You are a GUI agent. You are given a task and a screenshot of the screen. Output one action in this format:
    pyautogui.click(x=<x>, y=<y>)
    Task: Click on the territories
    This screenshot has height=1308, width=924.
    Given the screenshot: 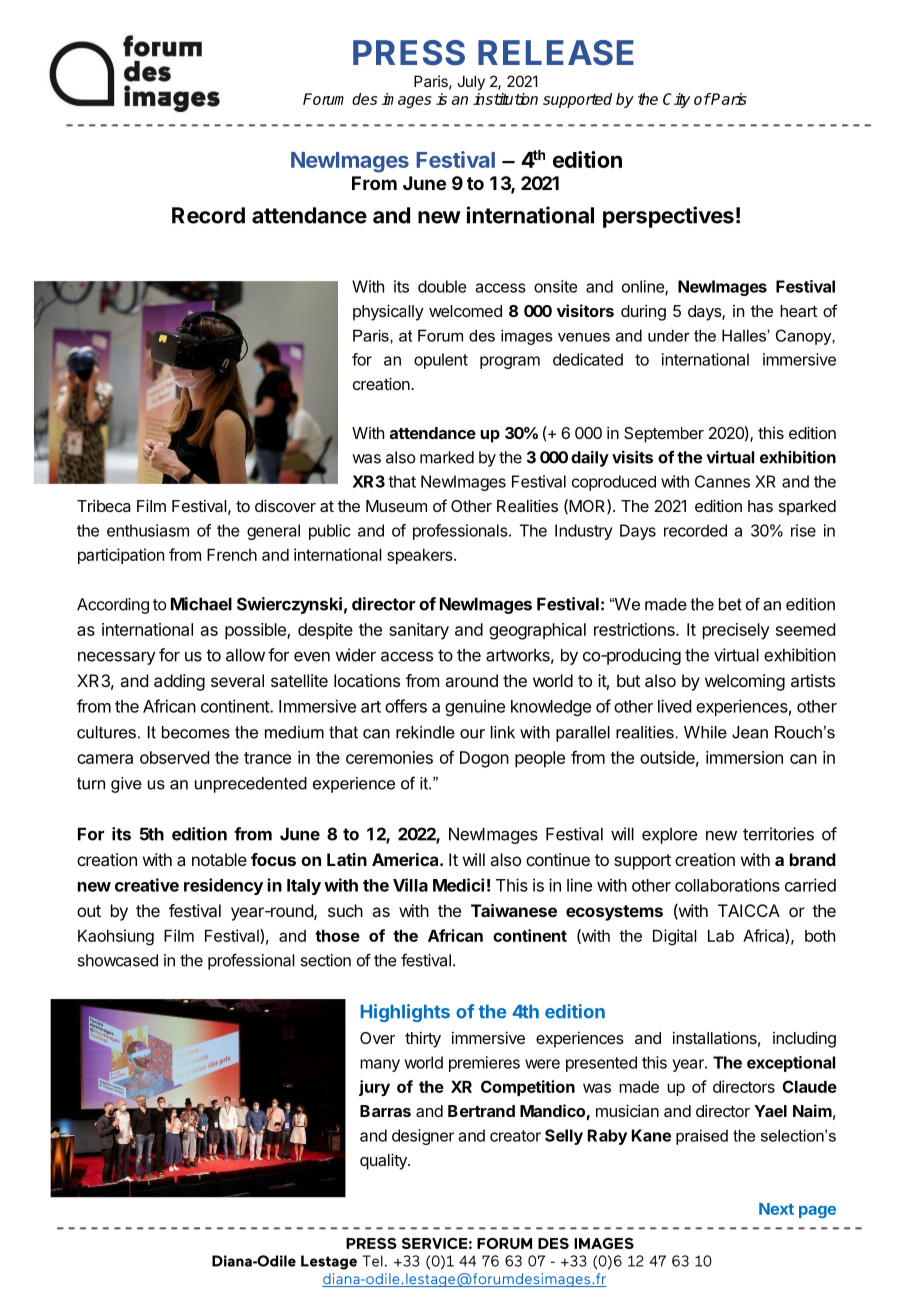 What is the action you would take?
    pyautogui.click(x=778, y=834)
